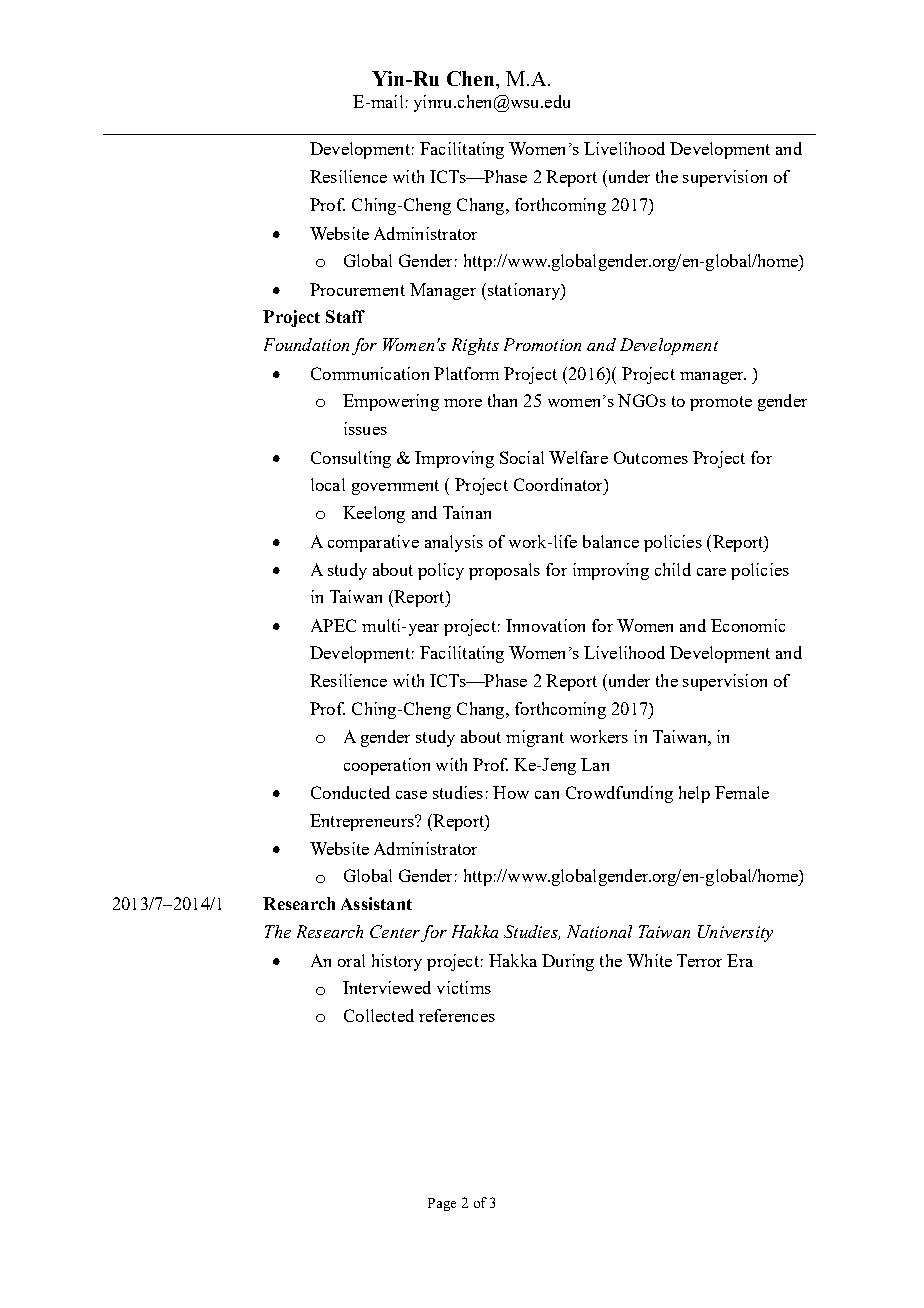 The image size is (924, 1308). I want to click on cooperation, so click(387, 766).
